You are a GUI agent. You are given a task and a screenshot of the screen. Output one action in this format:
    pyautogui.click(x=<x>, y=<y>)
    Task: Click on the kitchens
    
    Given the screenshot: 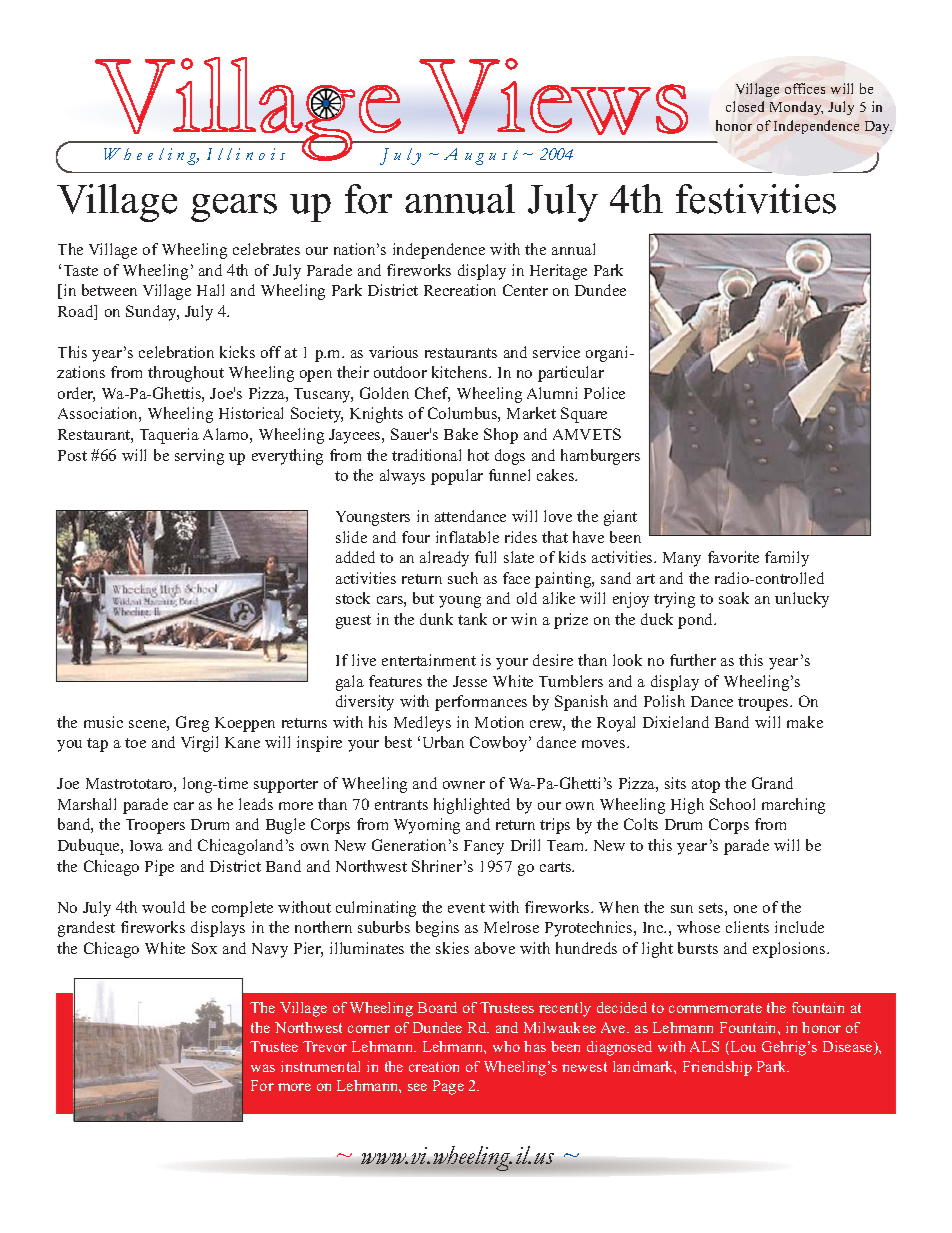 What is the action you would take?
    pyautogui.click(x=461, y=372)
